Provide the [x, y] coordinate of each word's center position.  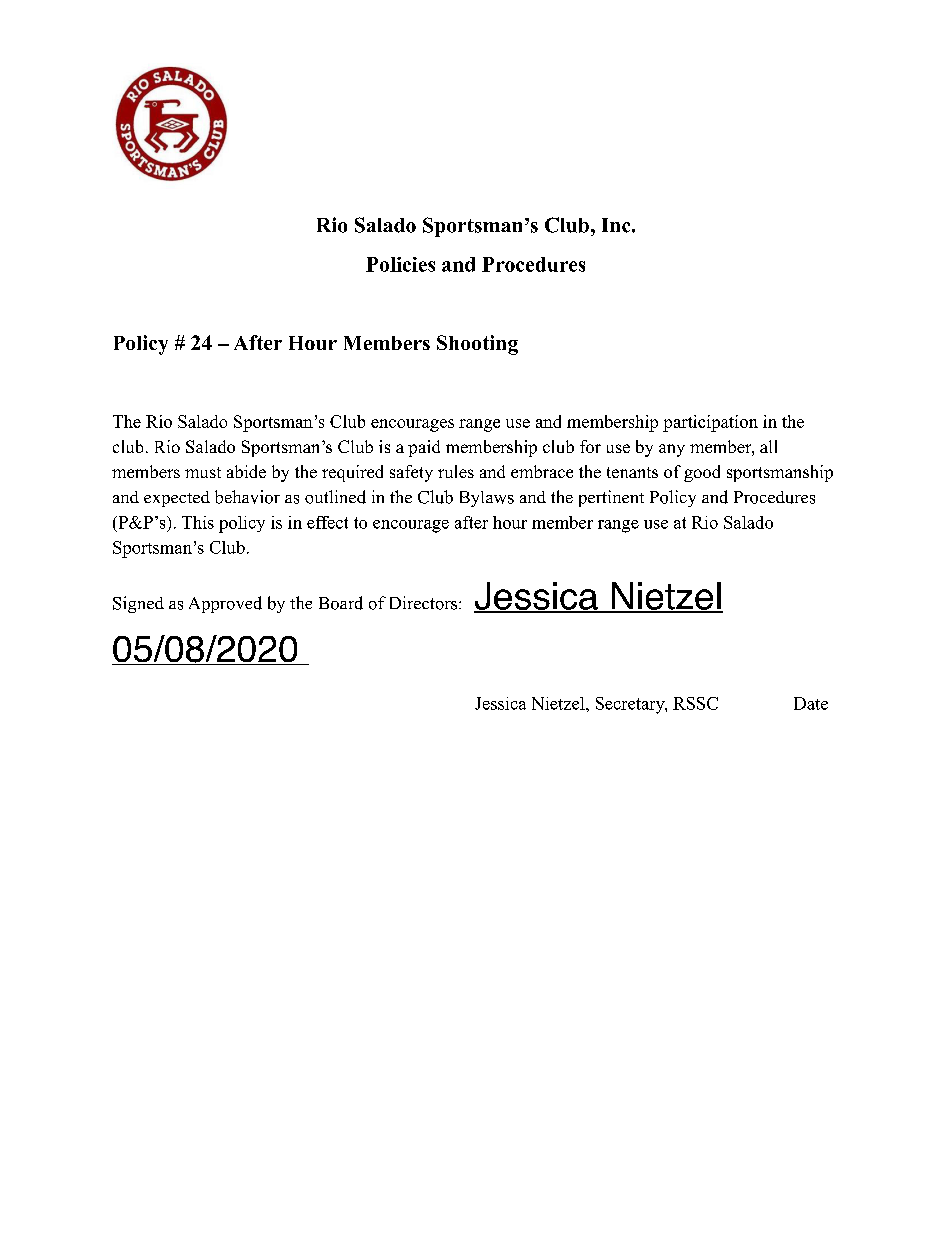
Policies [400, 264]
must [203, 472]
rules [456, 471]
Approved [225, 604]
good [702, 473]
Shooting [477, 345]
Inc [617, 225]
